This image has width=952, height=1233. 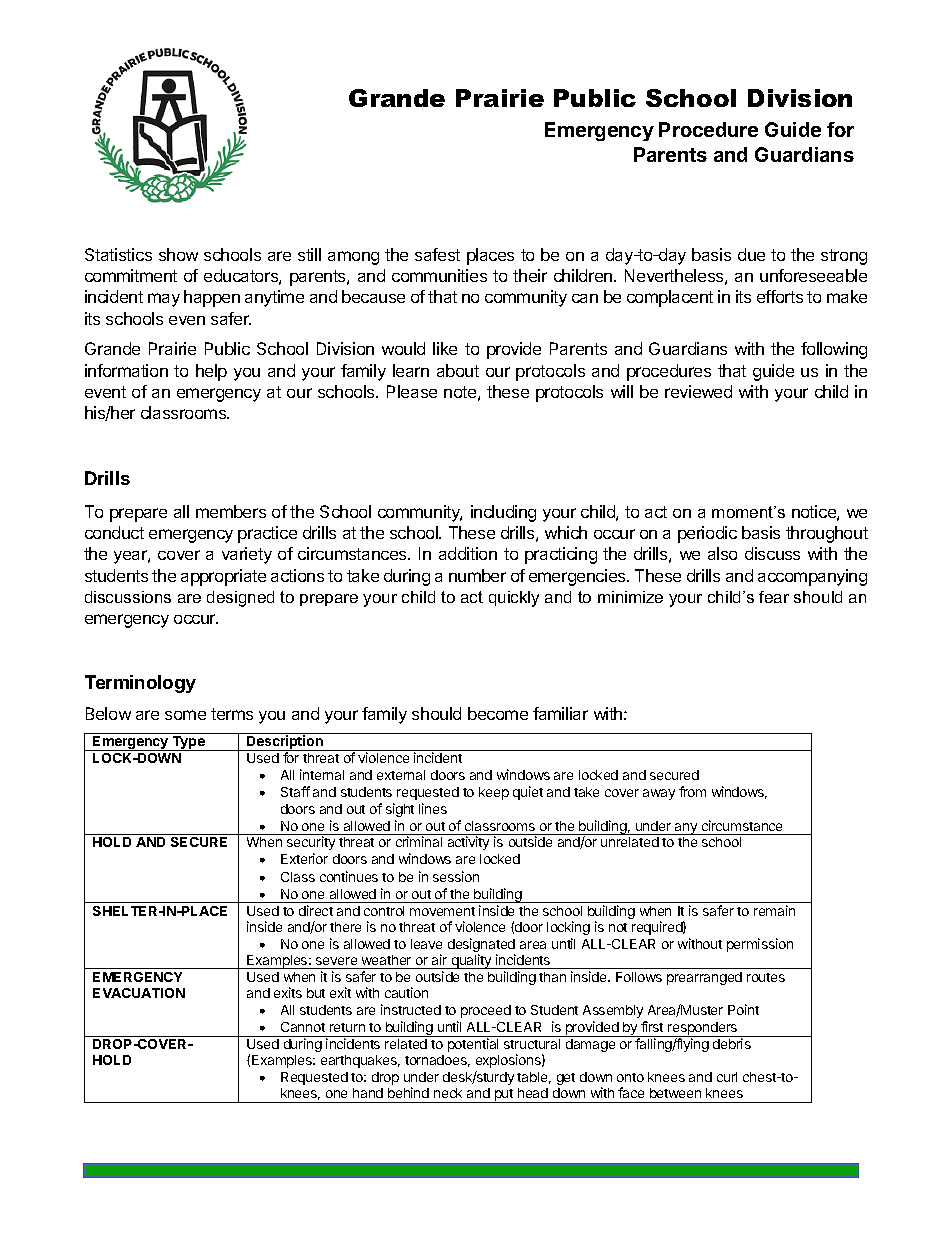 What do you see at coordinates (212, 298) in the image?
I see `happen` at bounding box center [212, 298].
